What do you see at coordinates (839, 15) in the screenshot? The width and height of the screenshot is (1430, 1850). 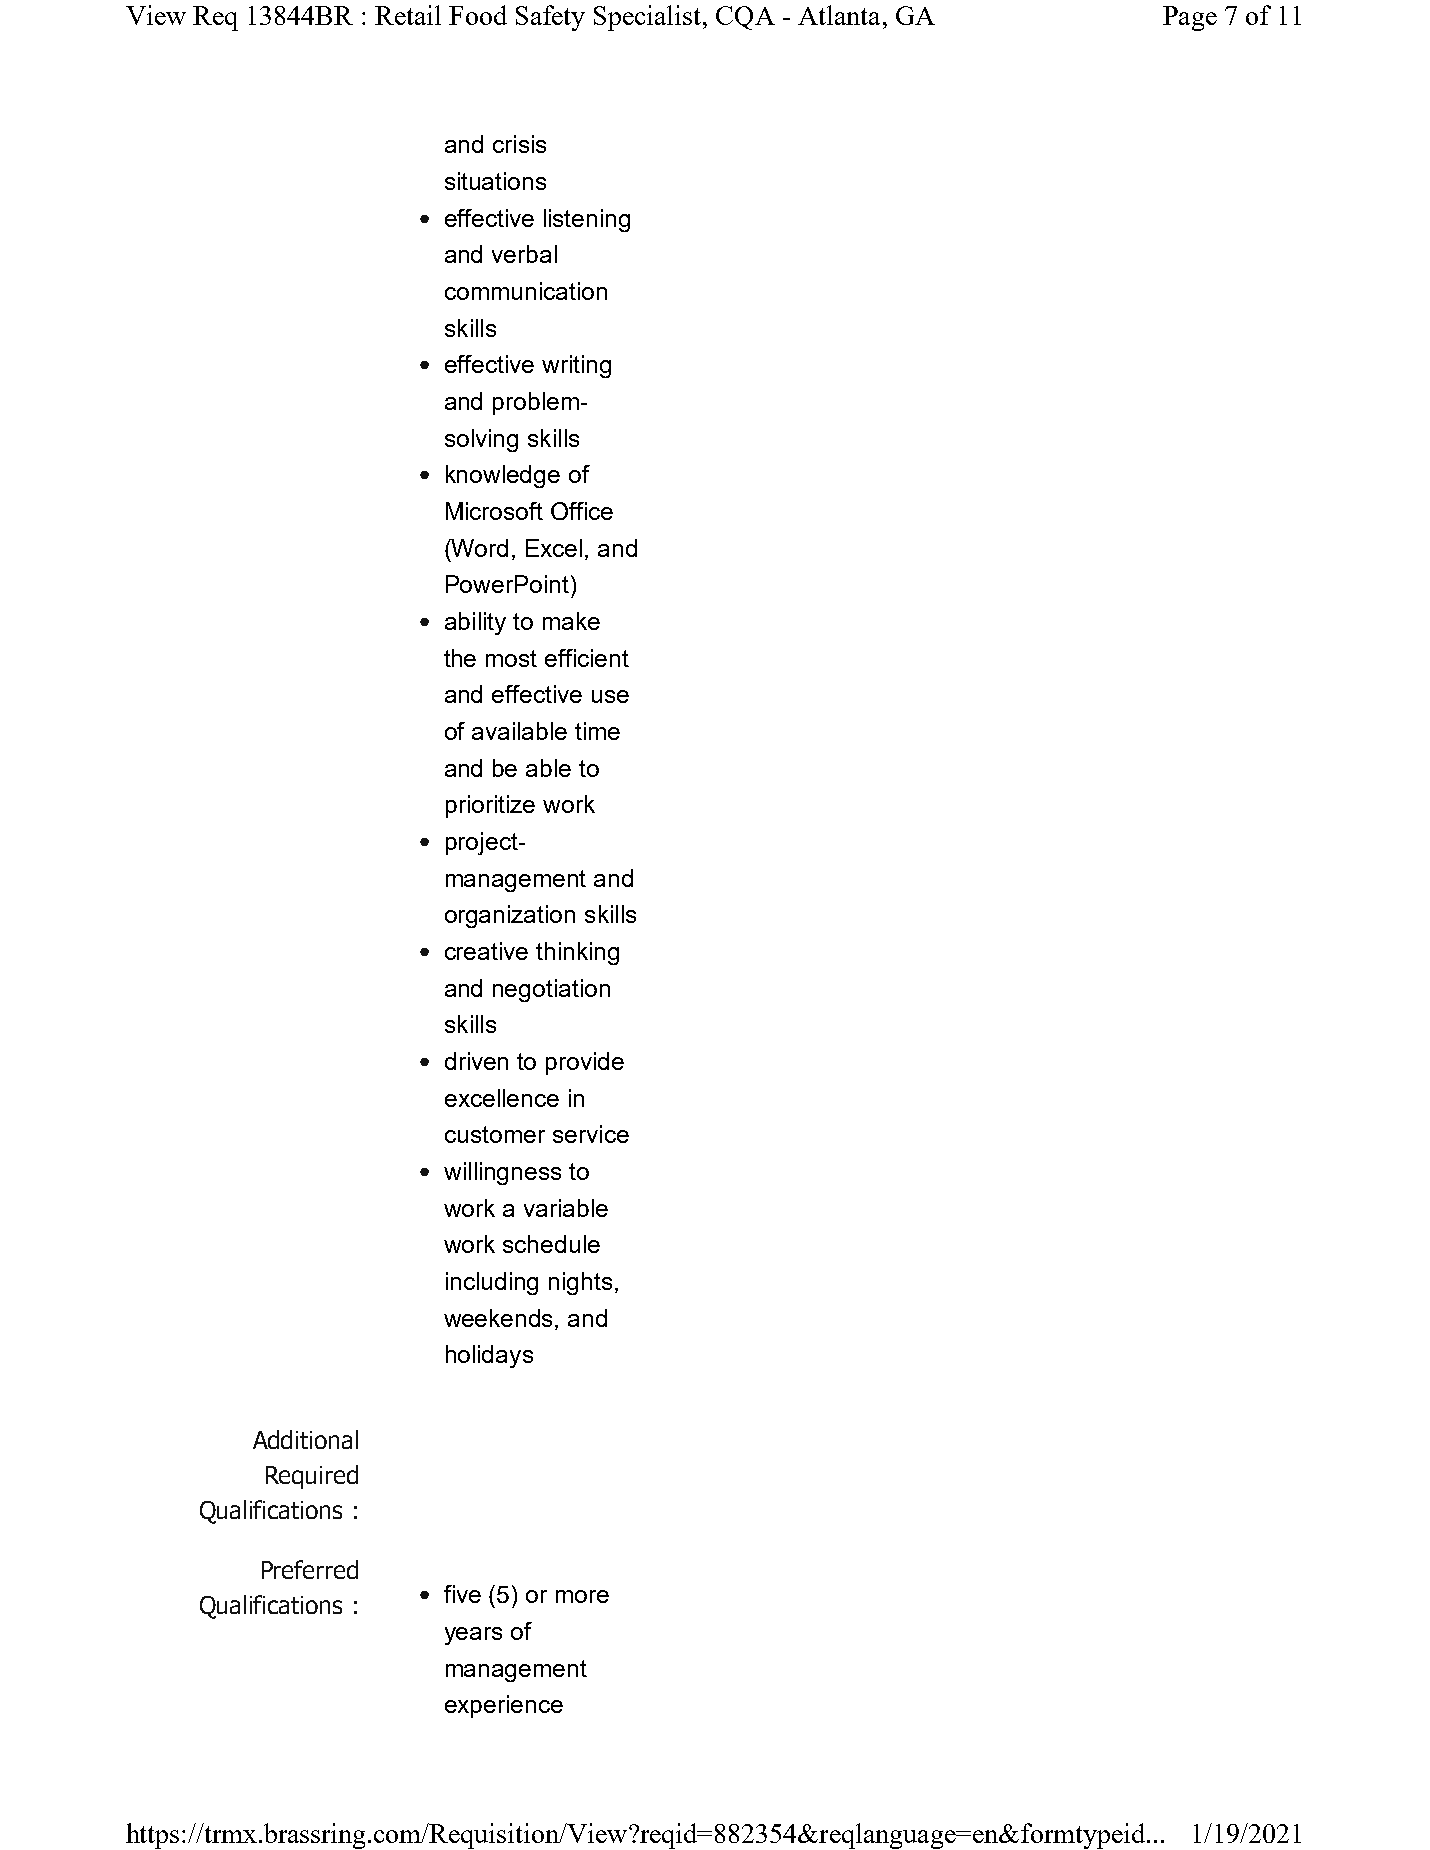 I see `Atlanta` at bounding box center [839, 15].
